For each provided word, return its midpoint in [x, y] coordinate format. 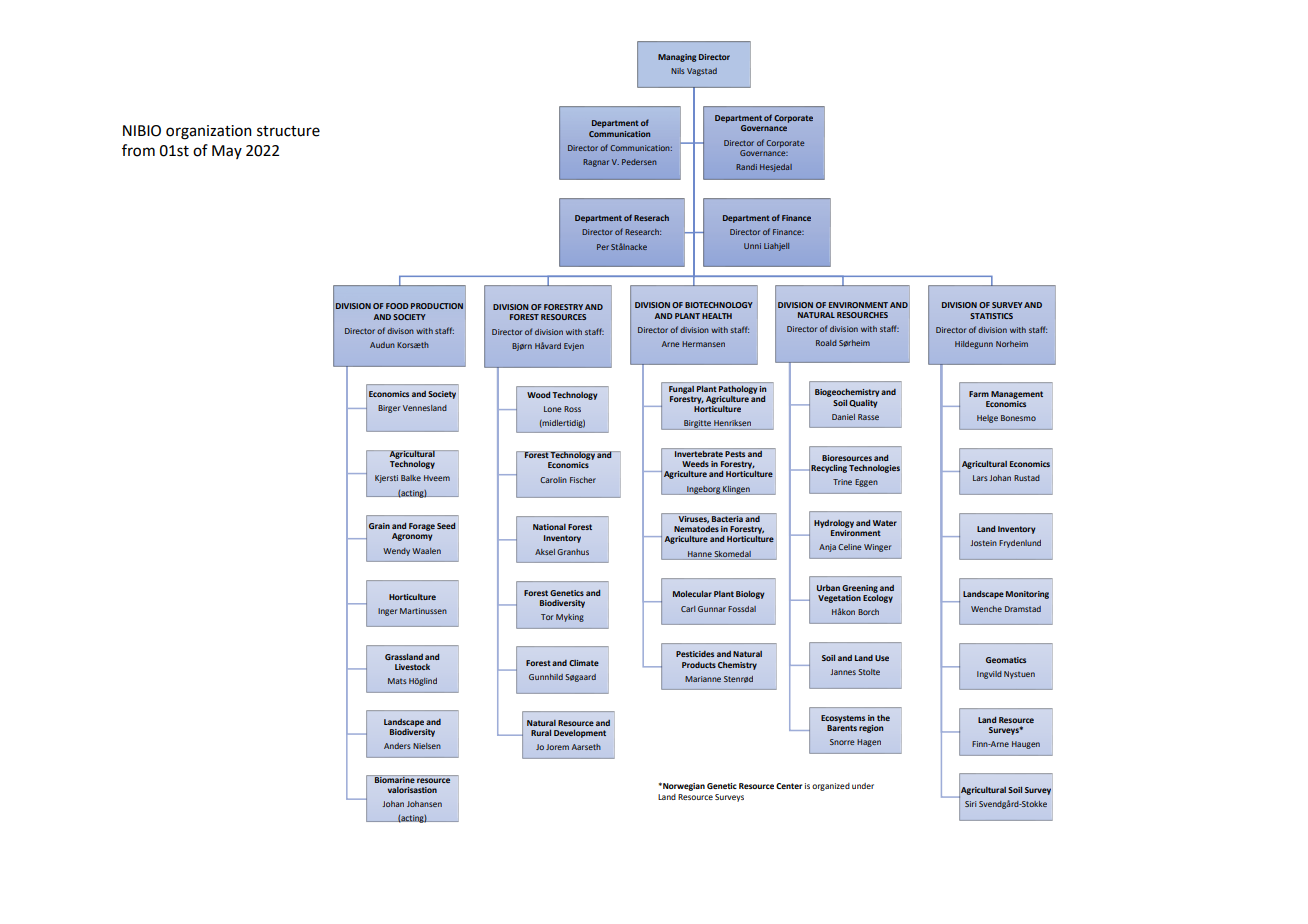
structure [288, 131]
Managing [677, 58]
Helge [987, 419]
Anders [397, 746]
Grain [379, 526]
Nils [678, 71]
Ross [572, 409]
